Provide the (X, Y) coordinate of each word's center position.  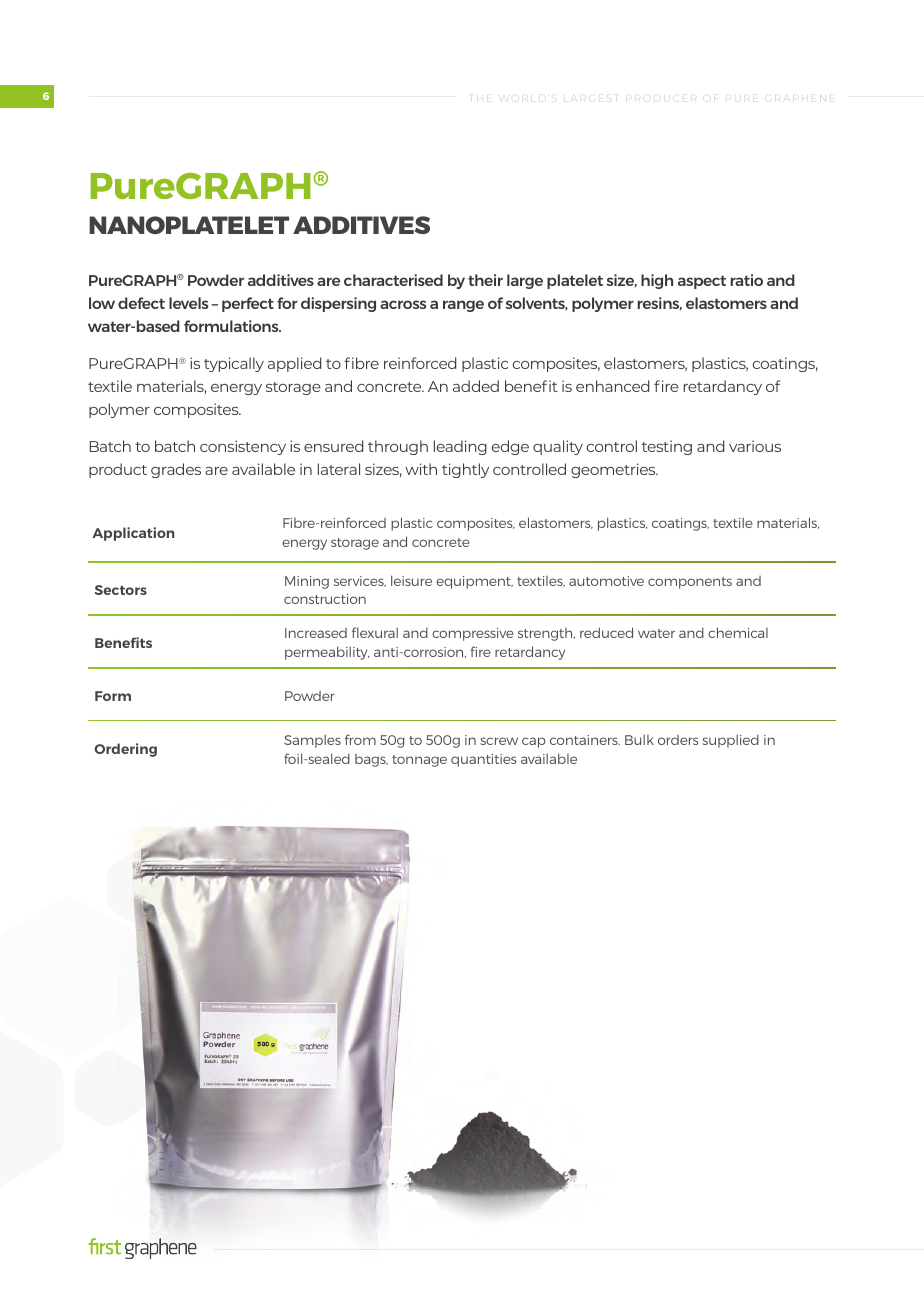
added (476, 386)
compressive (473, 634)
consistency (243, 447)
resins (660, 303)
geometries (614, 470)
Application (133, 534)
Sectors (121, 590)
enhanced (612, 386)
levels (188, 303)
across (403, 304)
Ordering (125, 750)
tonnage (419, 761)
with (421, 469)
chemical (738, 632)
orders (678, 740)
